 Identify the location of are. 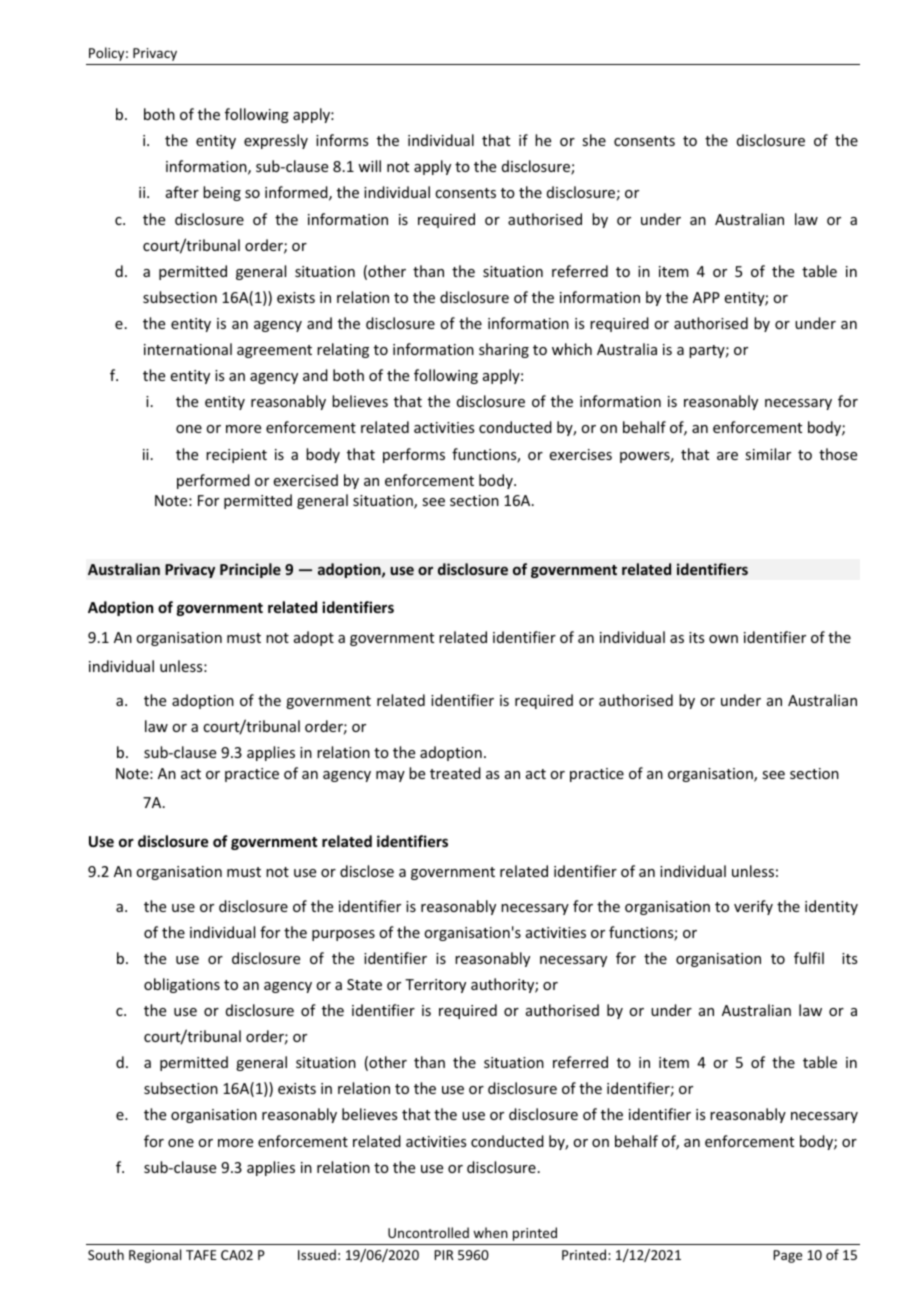
(727, 456).
